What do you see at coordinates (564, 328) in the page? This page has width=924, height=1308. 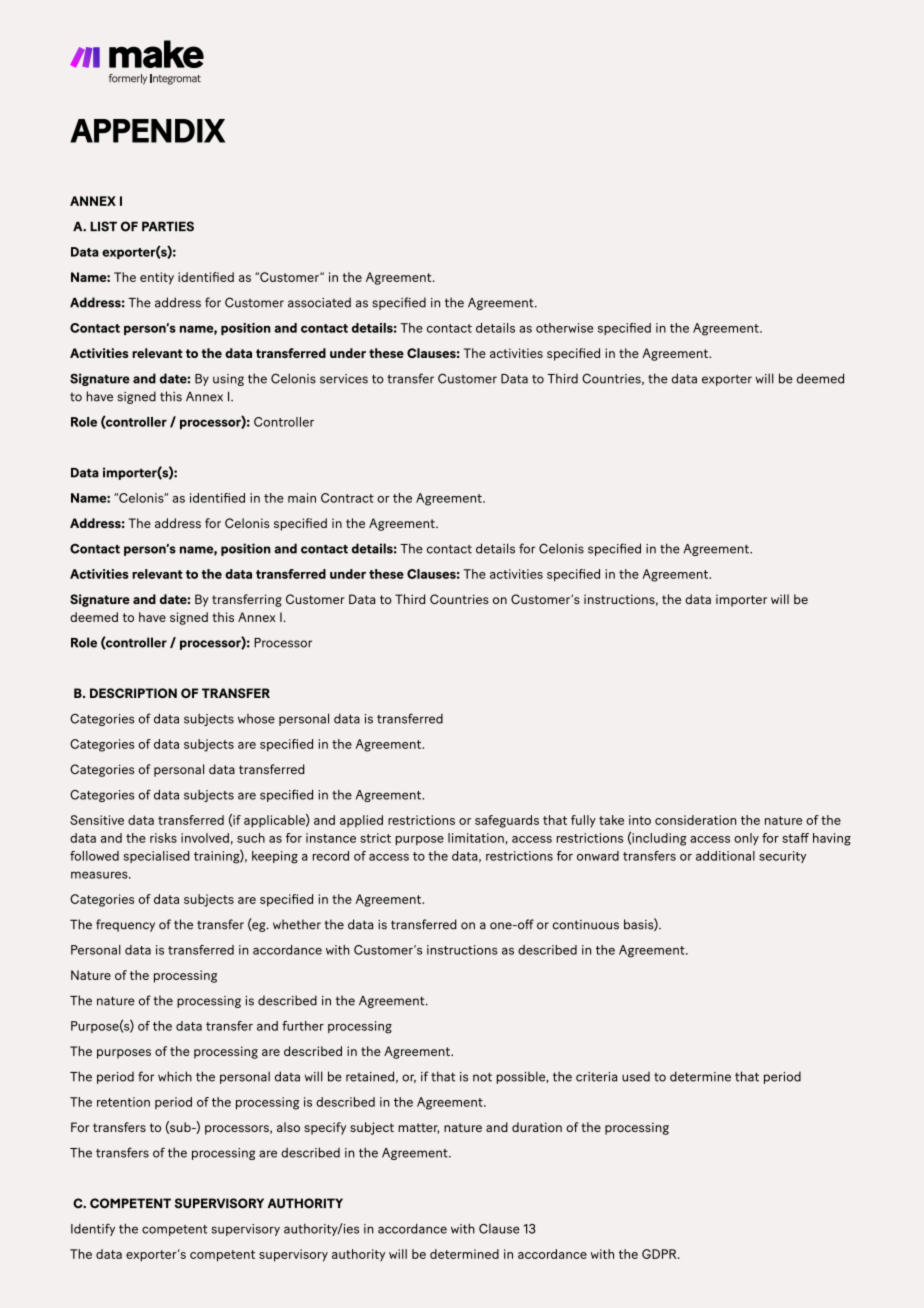 I see `otherwise` at bounding box center [564, 328].
